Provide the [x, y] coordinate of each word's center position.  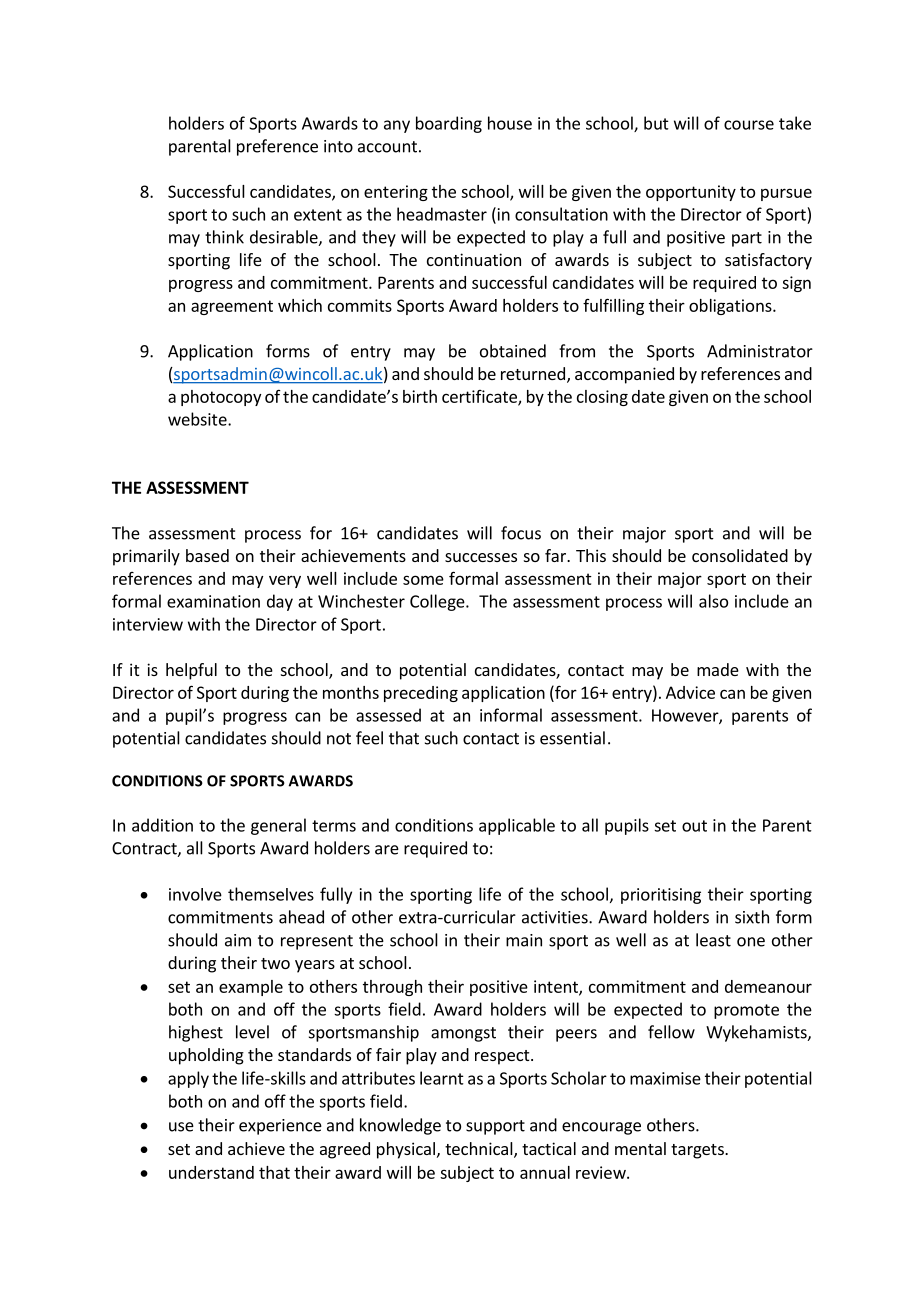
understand [211, 1172]
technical [480, 1150]
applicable [517, 826]
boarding [449, 124]
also [713, 601]
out [694, 826]
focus [521, 533]
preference [277, 147]
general [278, 826]
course [749, 125]
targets [698, 1151]
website [198, 419]
